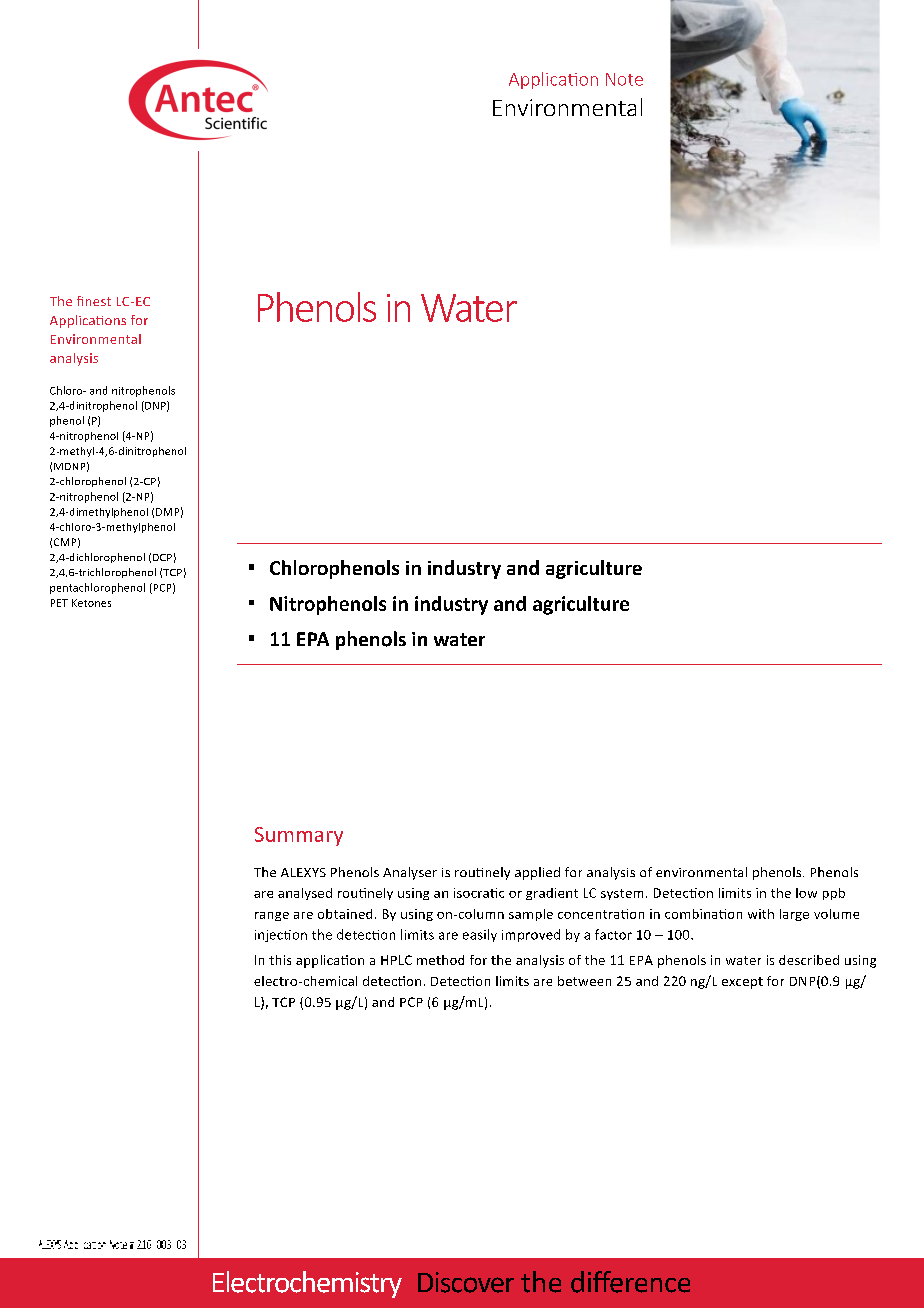 Image resolution: width=924 pixels, height=1308 pixels. What do you see at coordinates (299, 836) in the page?
I see `Summary` at bounding box center [299, 836].
